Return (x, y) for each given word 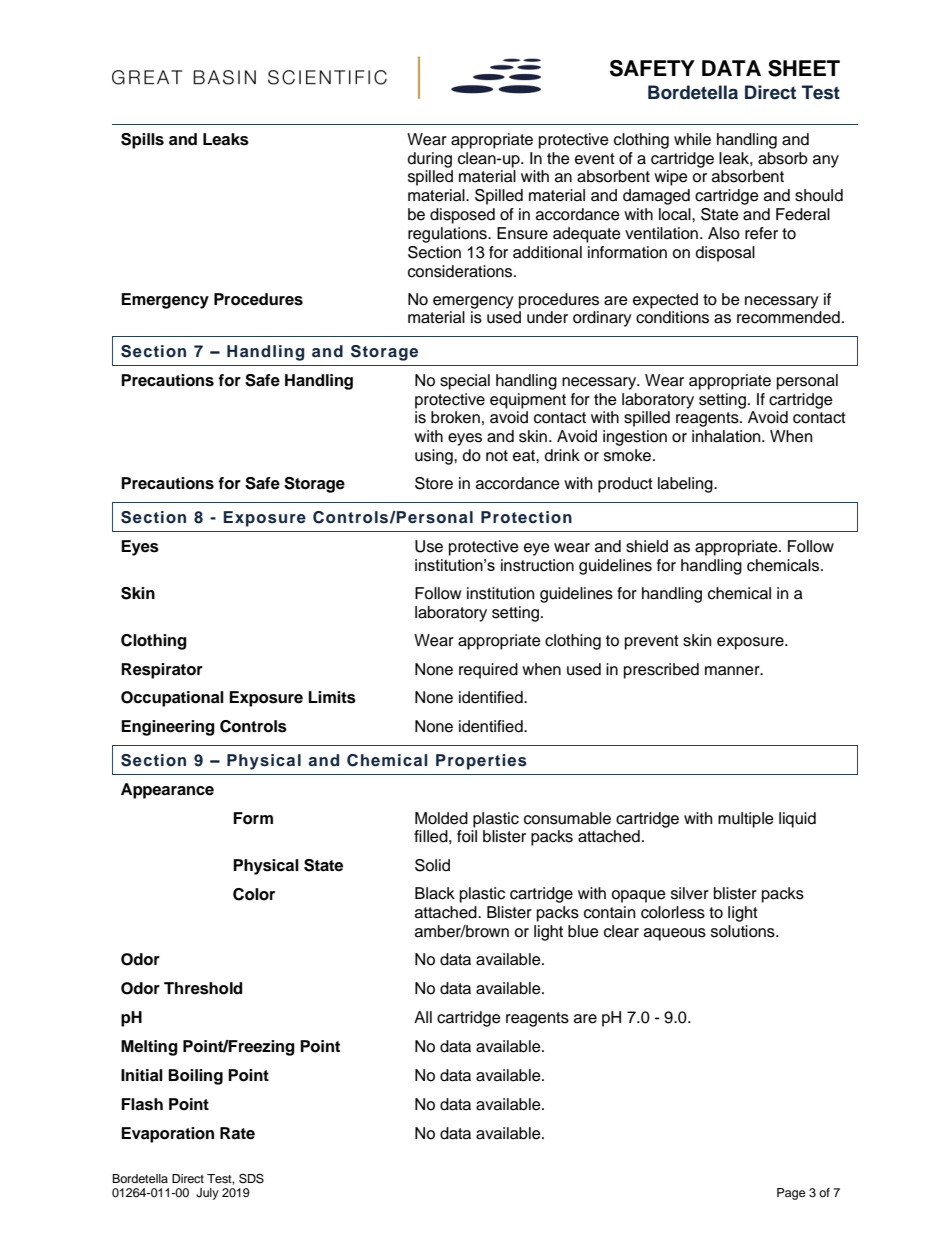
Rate (237, 1133)
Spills (142, 141)
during (430, 160)
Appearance (167, 791)
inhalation (727, 436)
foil (467, 836)
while (692, 139)
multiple (746, 820)
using (435, 457)
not (497, 456)
